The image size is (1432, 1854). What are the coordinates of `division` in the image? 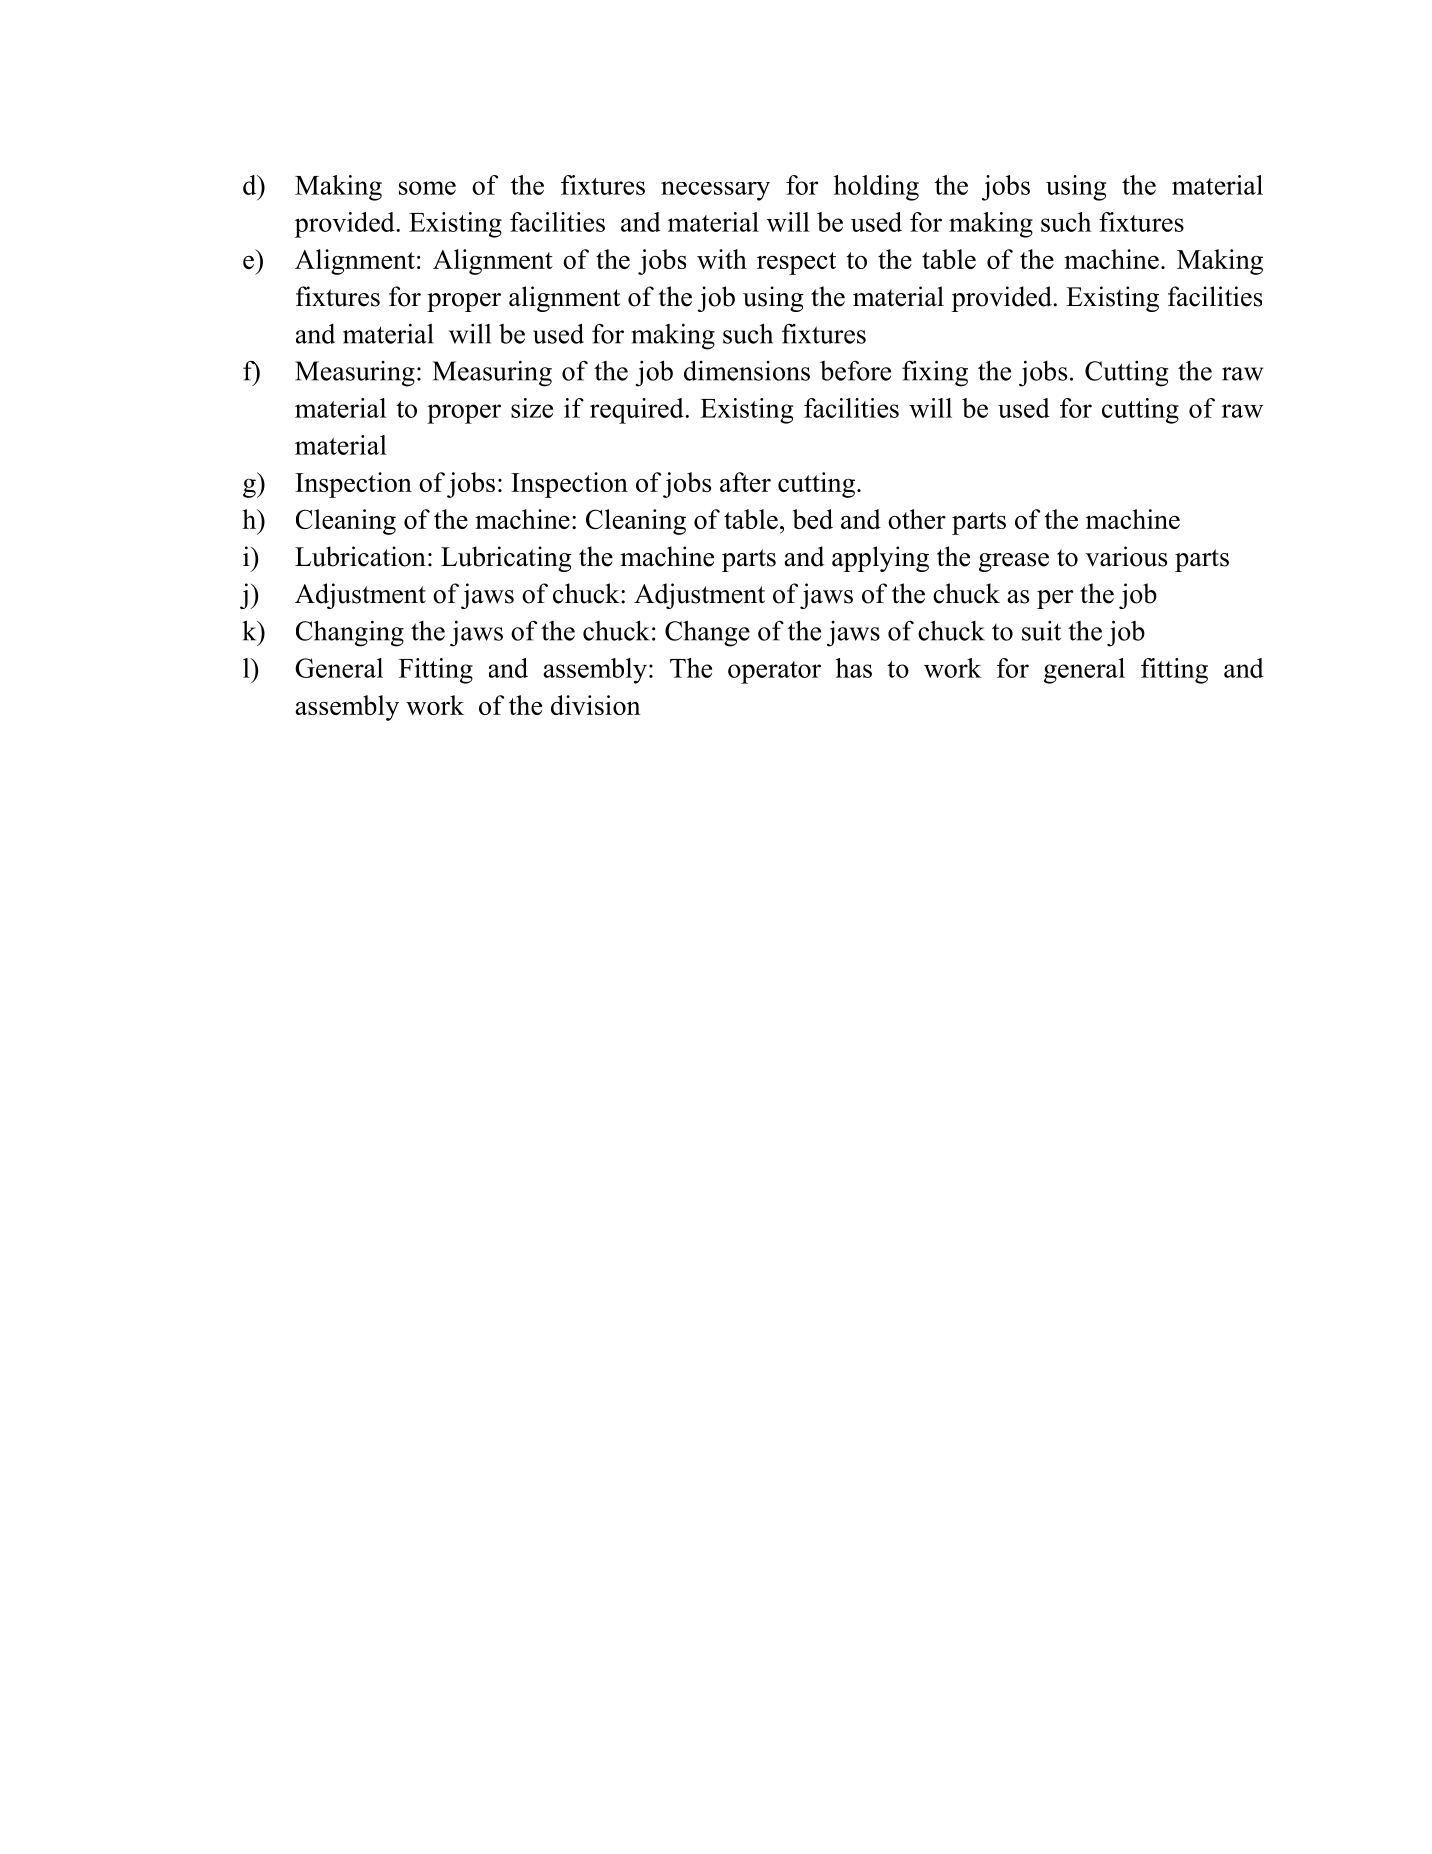 It's located at (596, 705).
